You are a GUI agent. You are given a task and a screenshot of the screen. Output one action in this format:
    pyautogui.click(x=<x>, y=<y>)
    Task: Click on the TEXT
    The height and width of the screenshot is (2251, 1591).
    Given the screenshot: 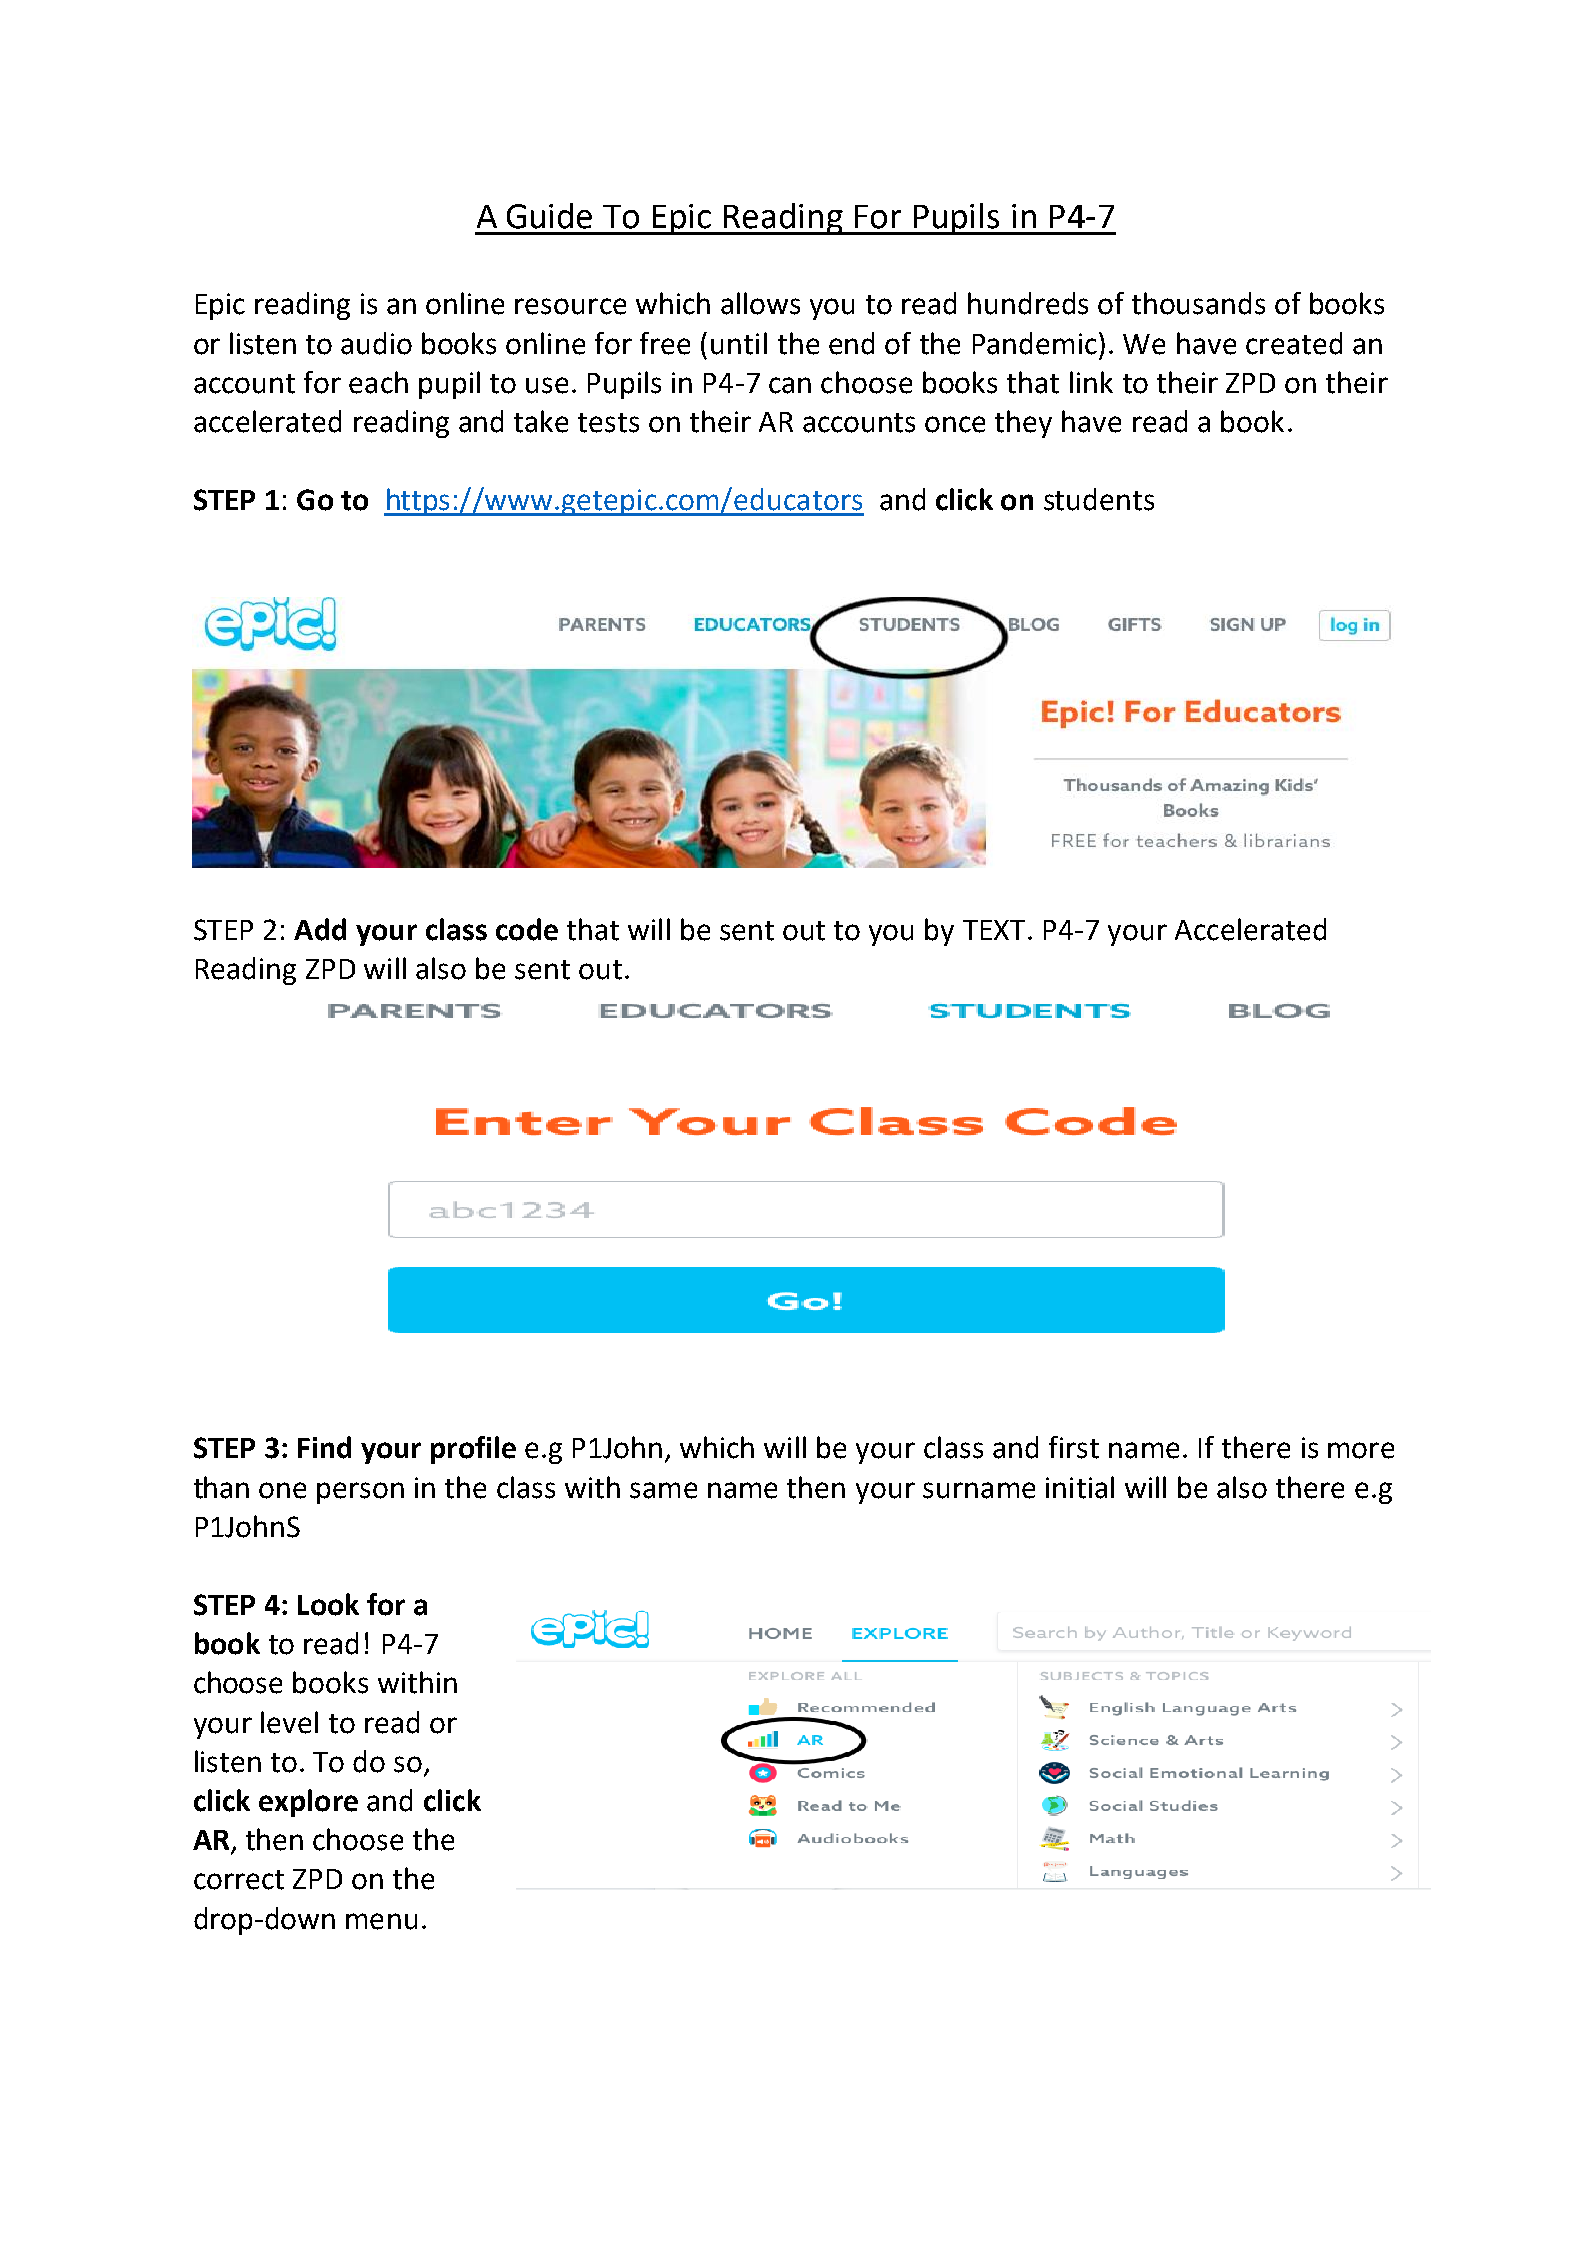 What is the action you would take?
    pyautogui.click(x=994, y=930)
